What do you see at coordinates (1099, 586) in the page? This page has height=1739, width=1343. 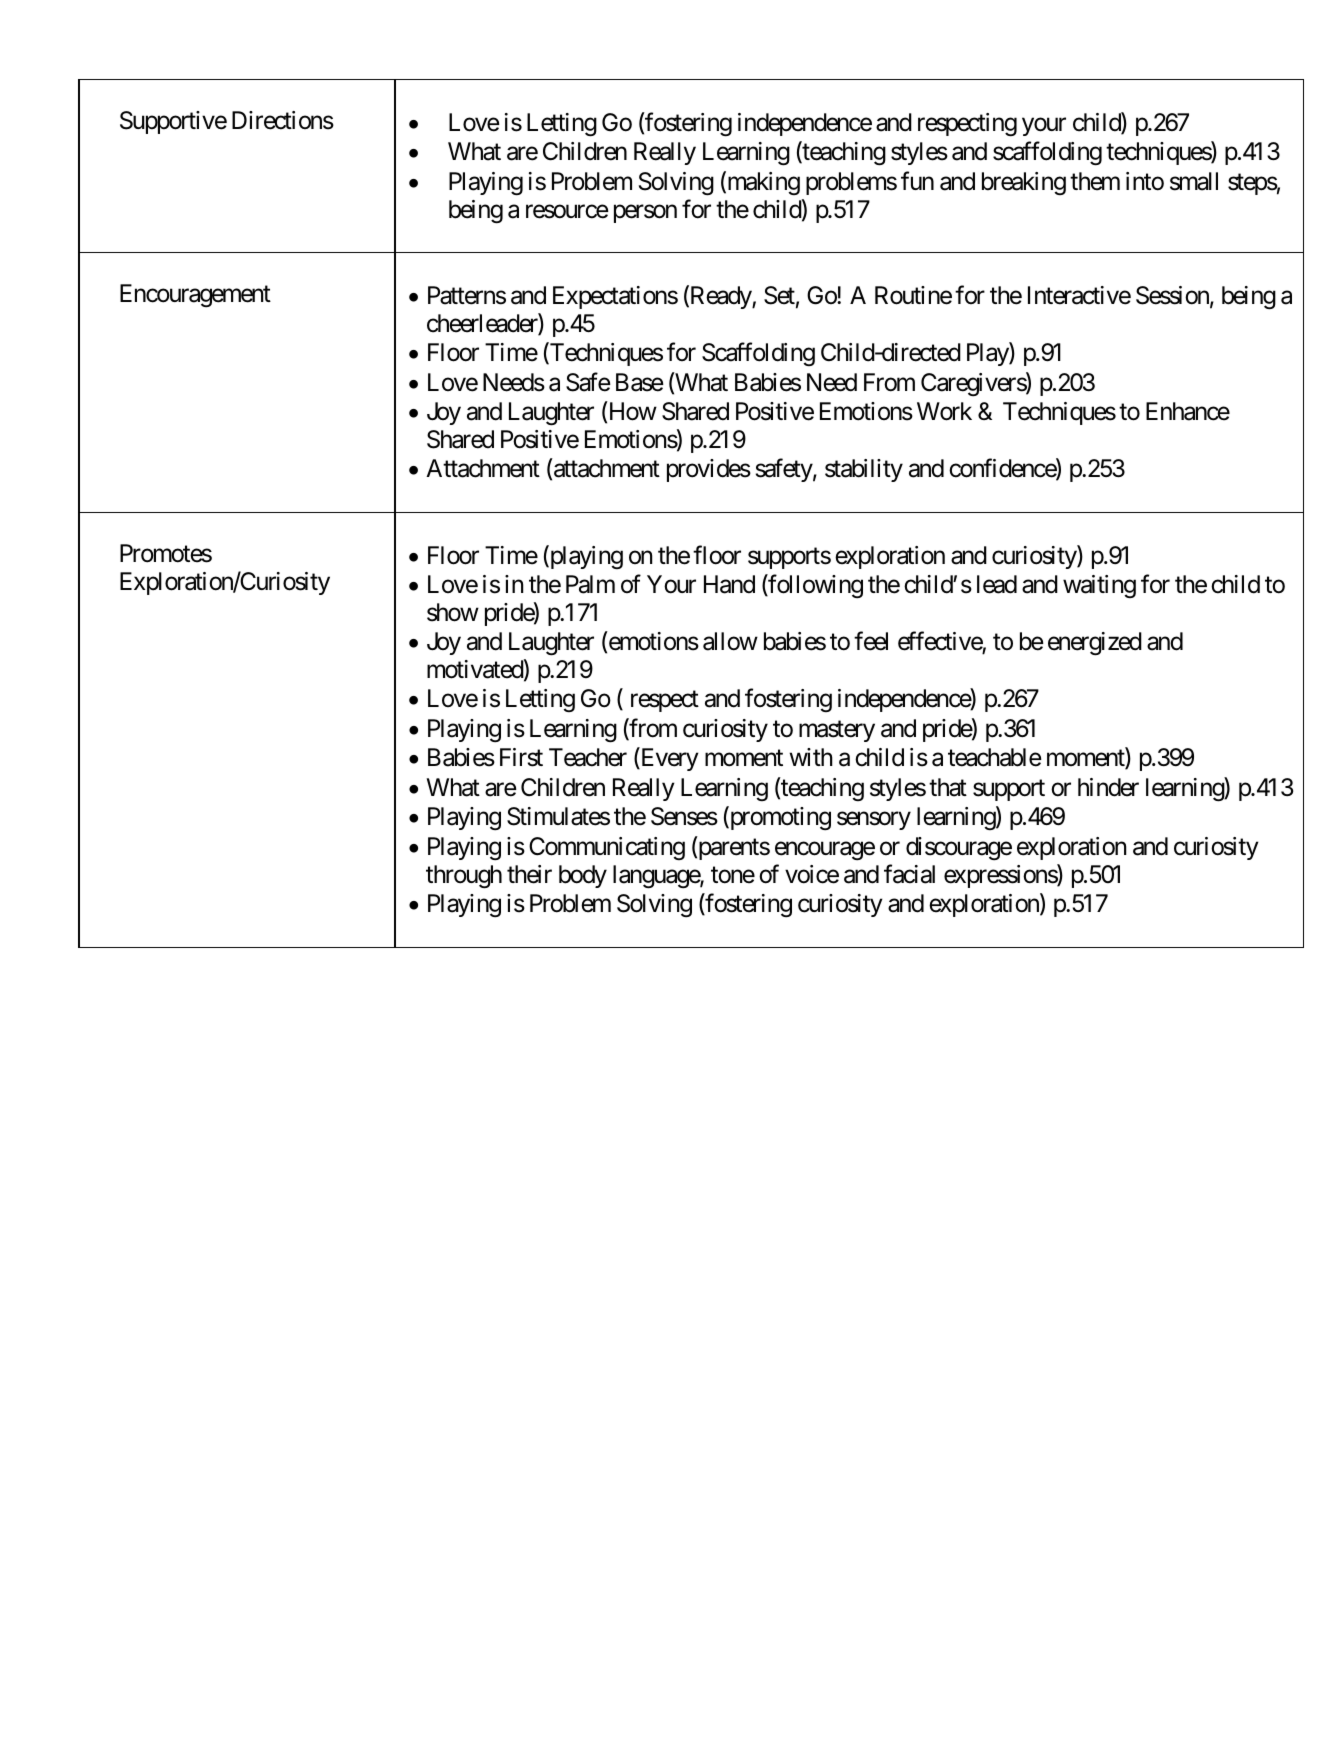 I see `waiting` at bounding box center [1099, 586].
